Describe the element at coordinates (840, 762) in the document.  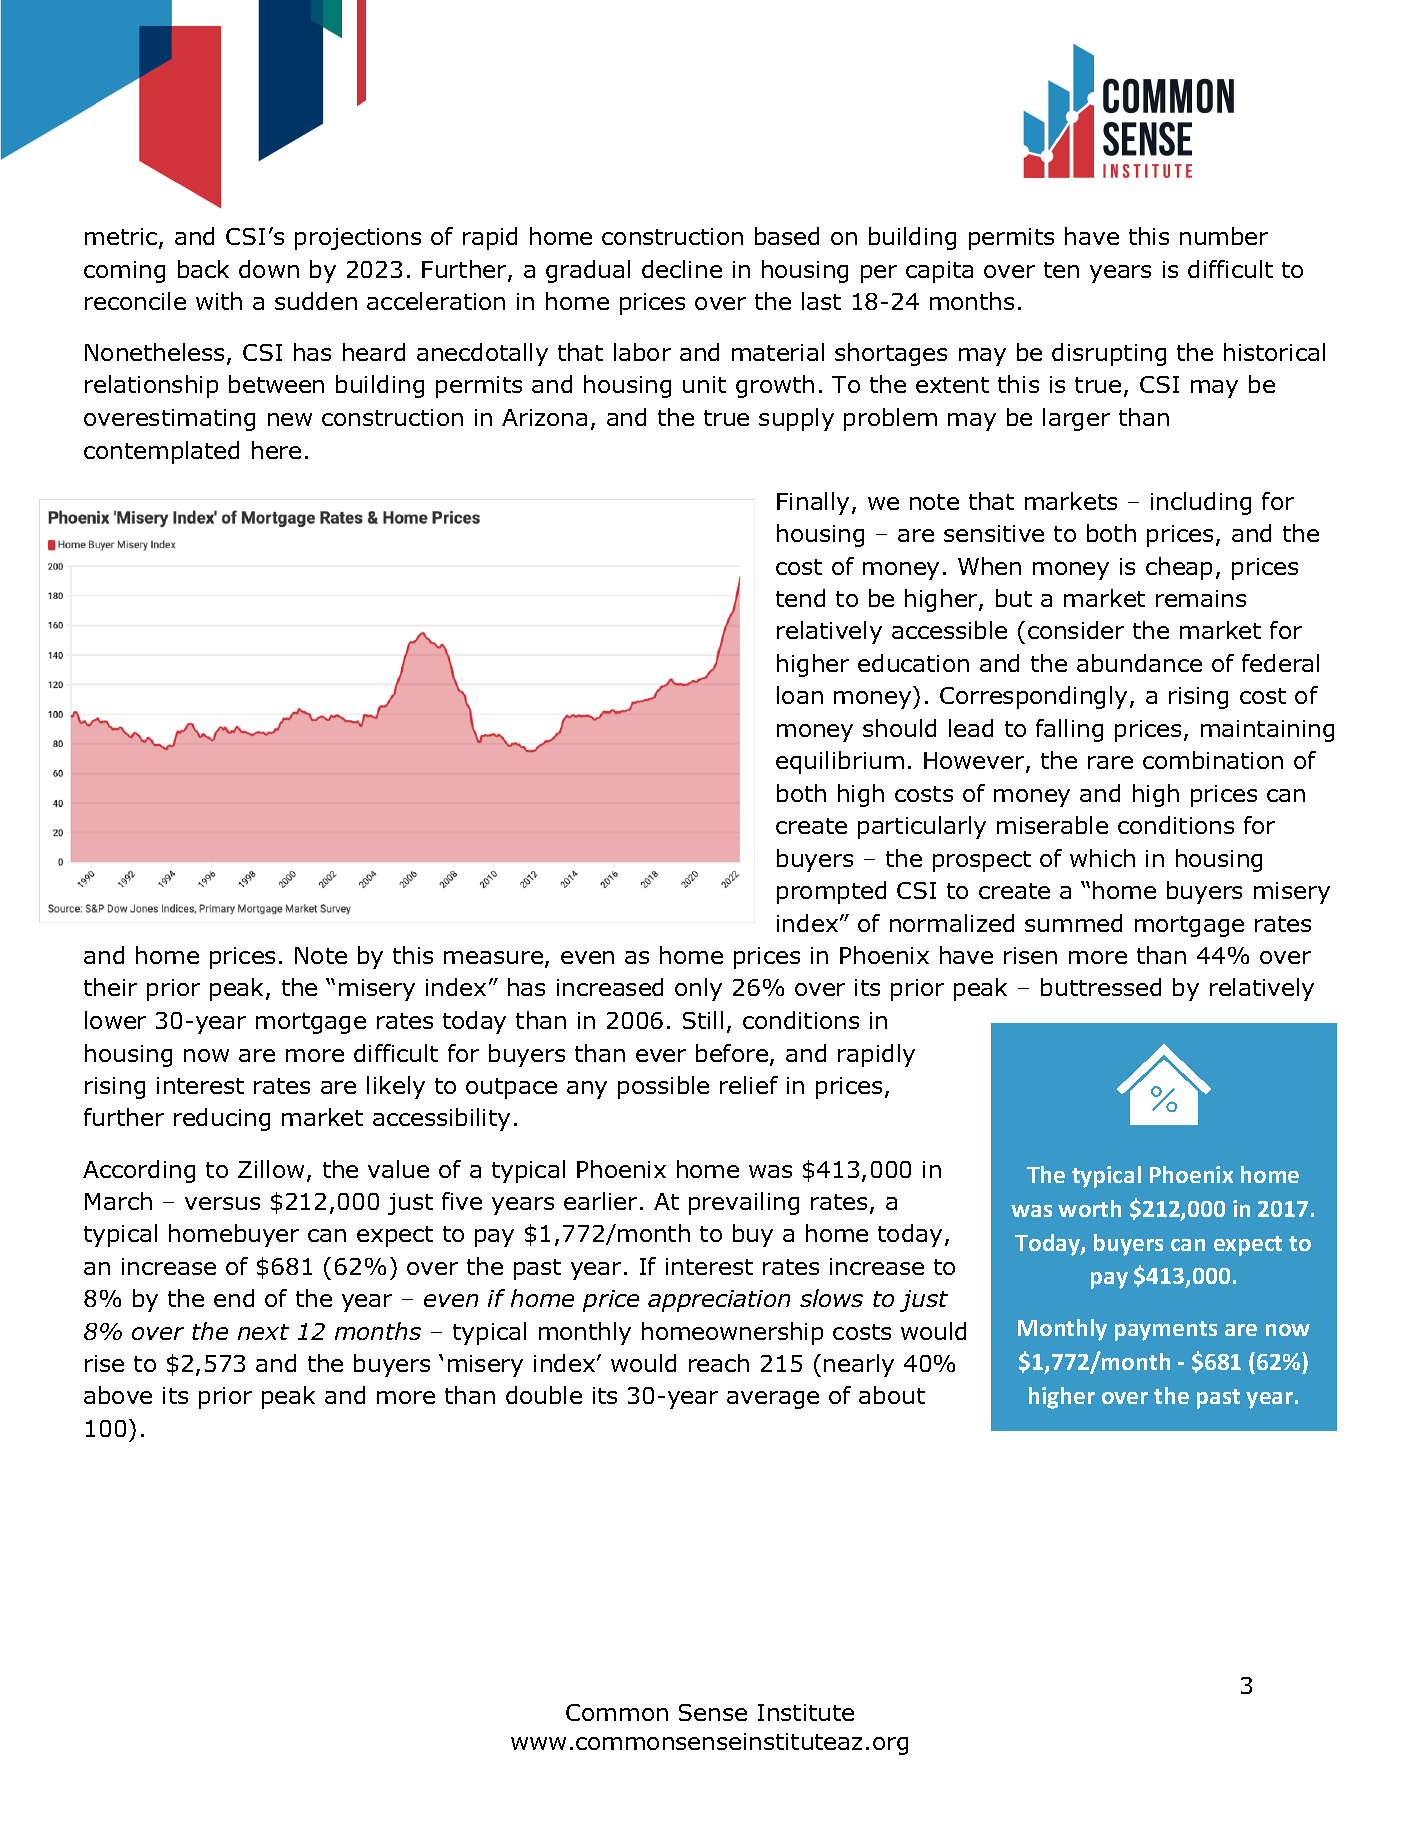
I see `equilibrium` at that location.
